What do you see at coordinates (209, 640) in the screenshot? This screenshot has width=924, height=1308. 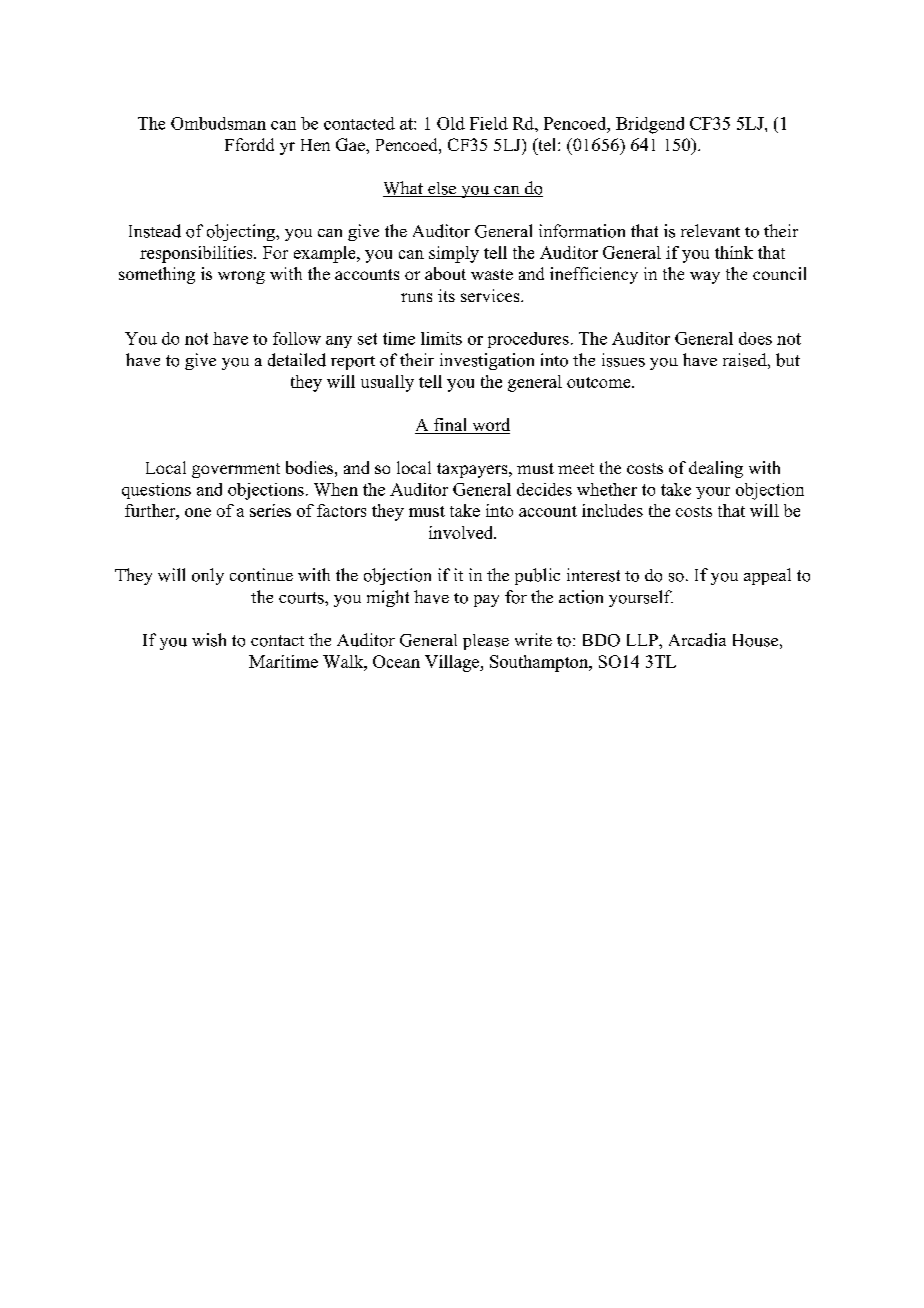 I see `wish` at bounding box center [209, 640].
